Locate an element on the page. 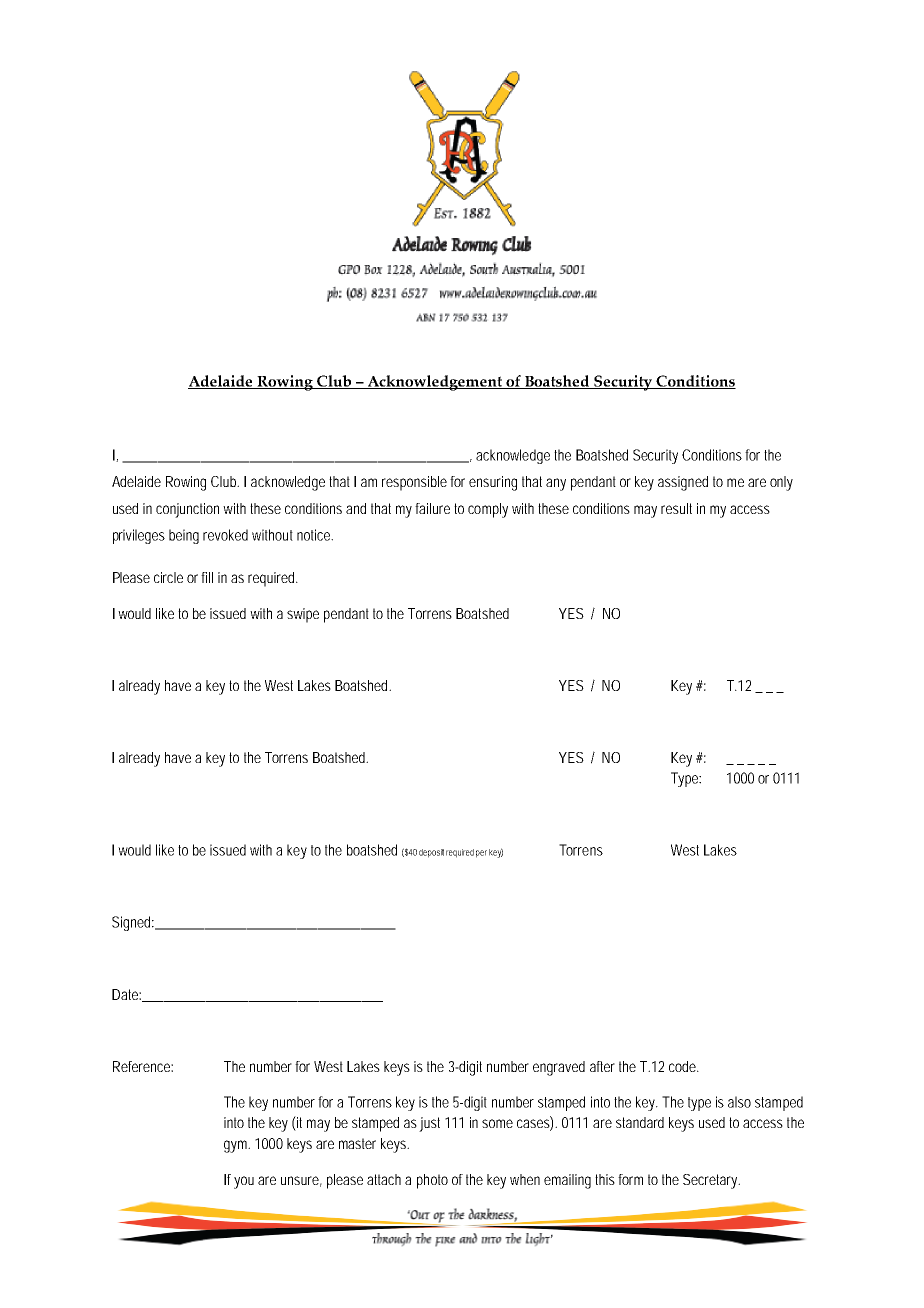 Image resolution: width=924 pixels, height=1308 pixels. deposit is located at coordinates (431, 853).
